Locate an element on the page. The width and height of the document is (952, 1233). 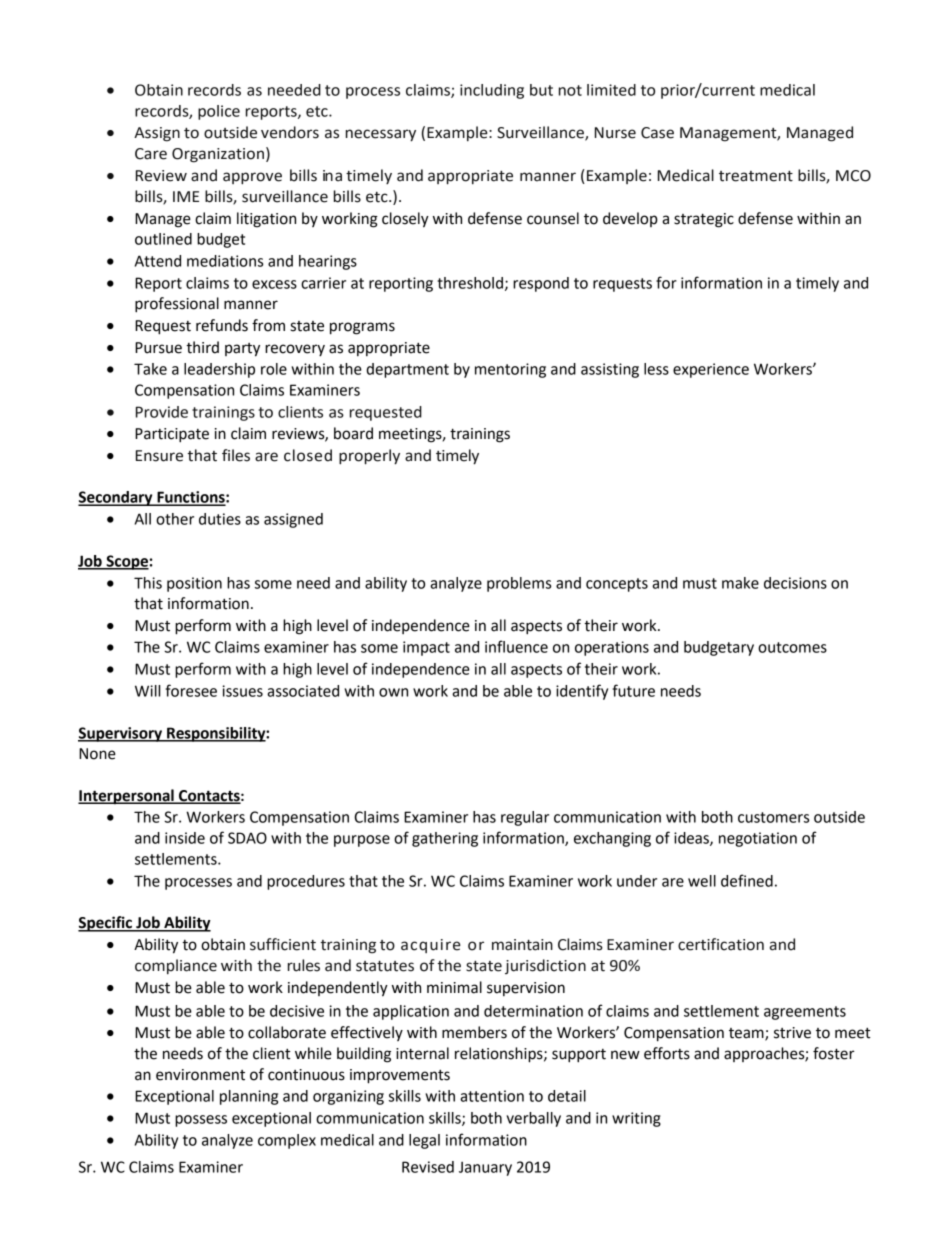
customers is located at coordinates (773, 817).
